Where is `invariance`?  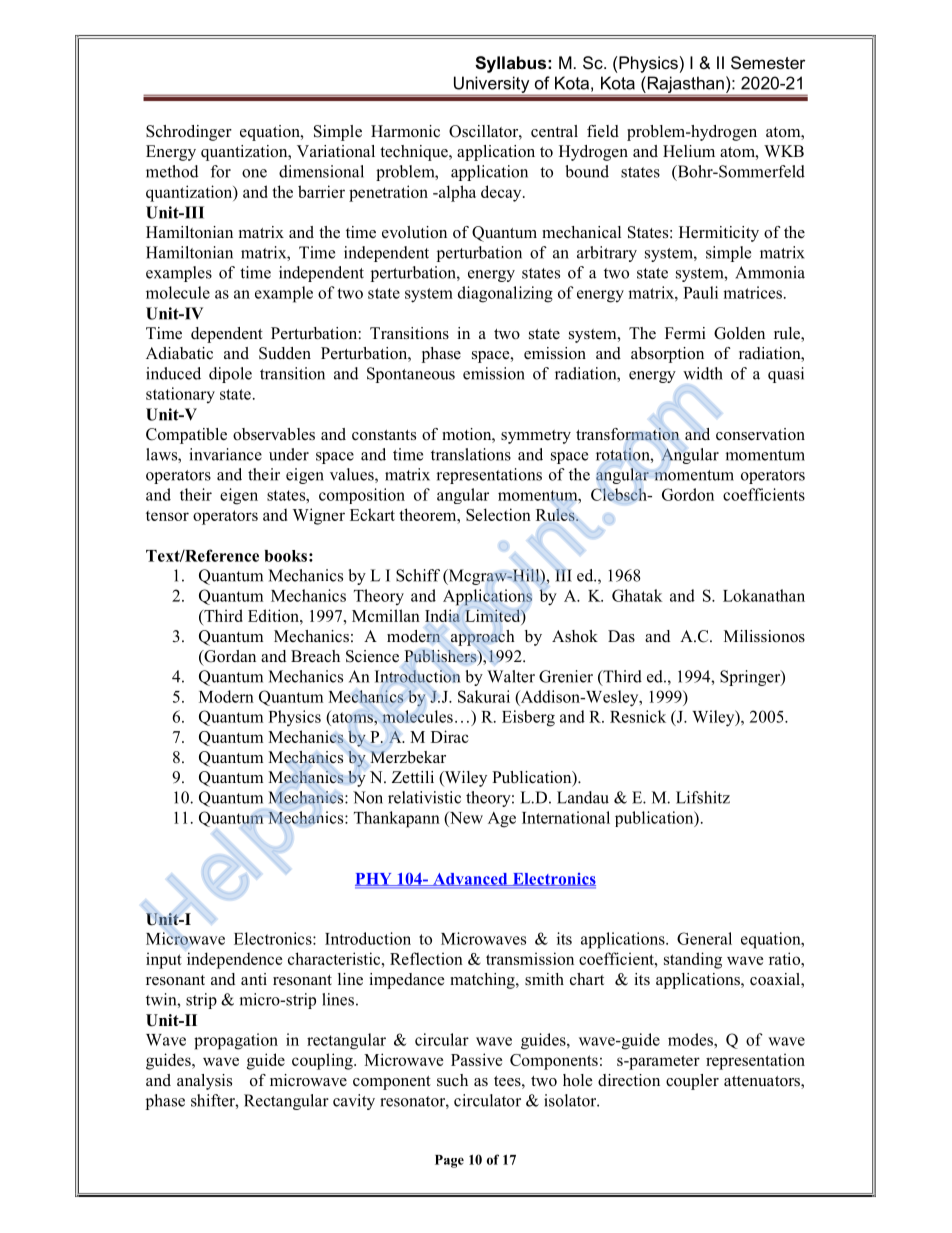
invariance is located at coordinates (225, 454).
